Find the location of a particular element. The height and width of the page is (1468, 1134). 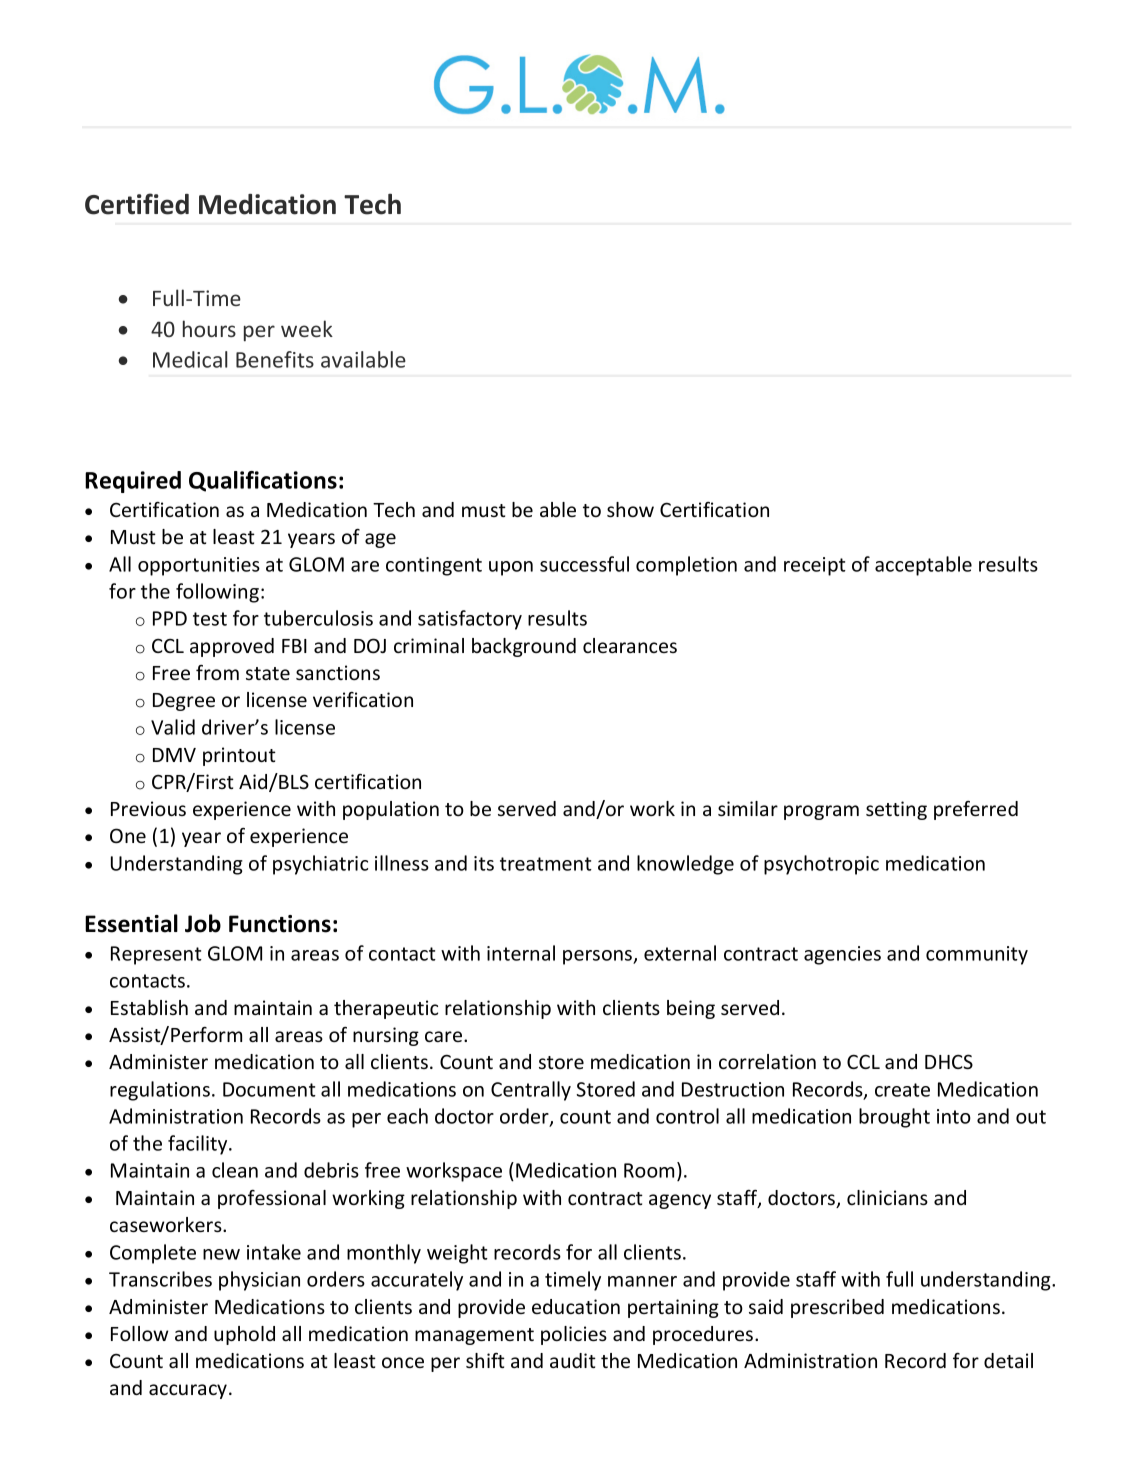

prescribed is located at coordinates (837, 1308).
